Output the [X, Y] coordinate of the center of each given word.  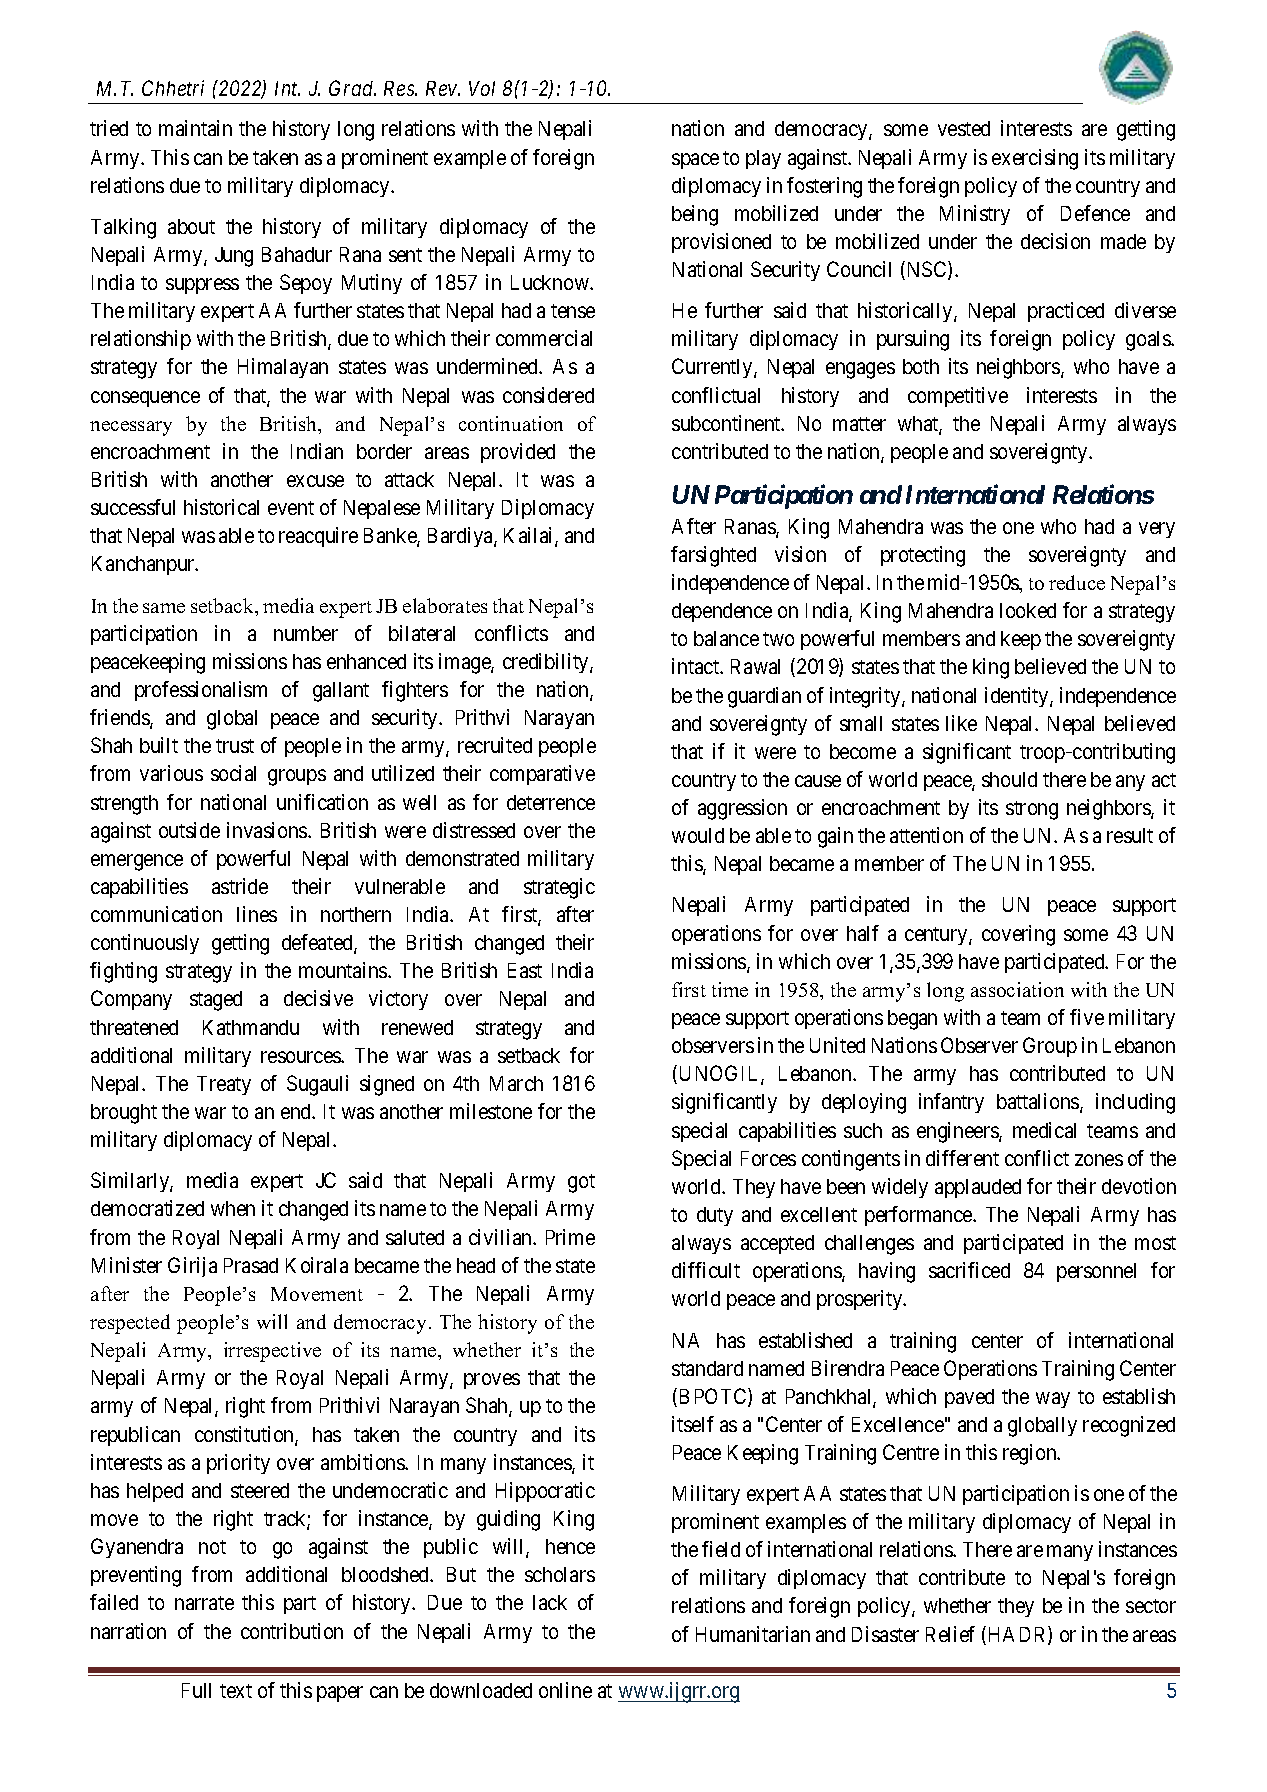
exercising [1035, 159]
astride [240, 886]
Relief [950, 1634]
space [695, 161]
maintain [195, 128]
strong [1032, 810]
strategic [559, 888]
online [565, 1690]
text [236, 1691]
